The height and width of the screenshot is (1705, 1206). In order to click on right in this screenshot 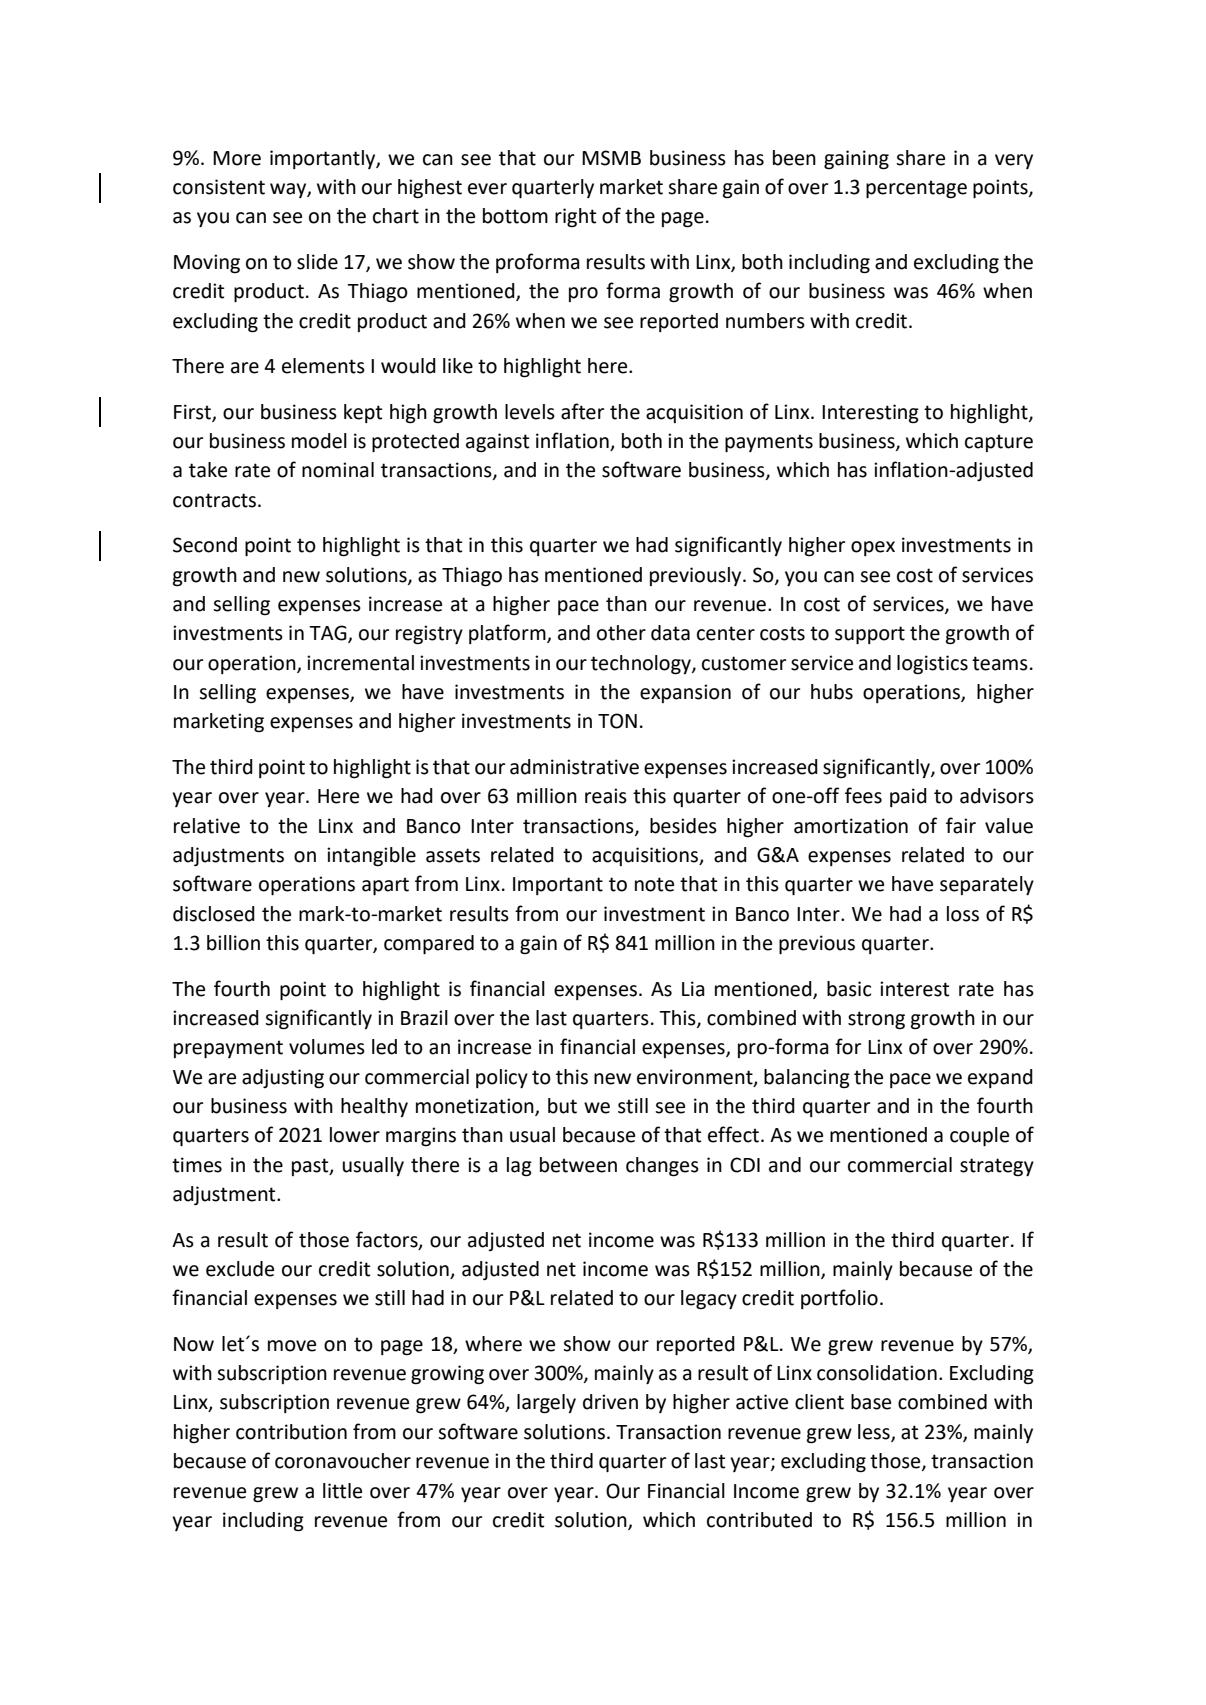, I will do `click(575, 218)`.
